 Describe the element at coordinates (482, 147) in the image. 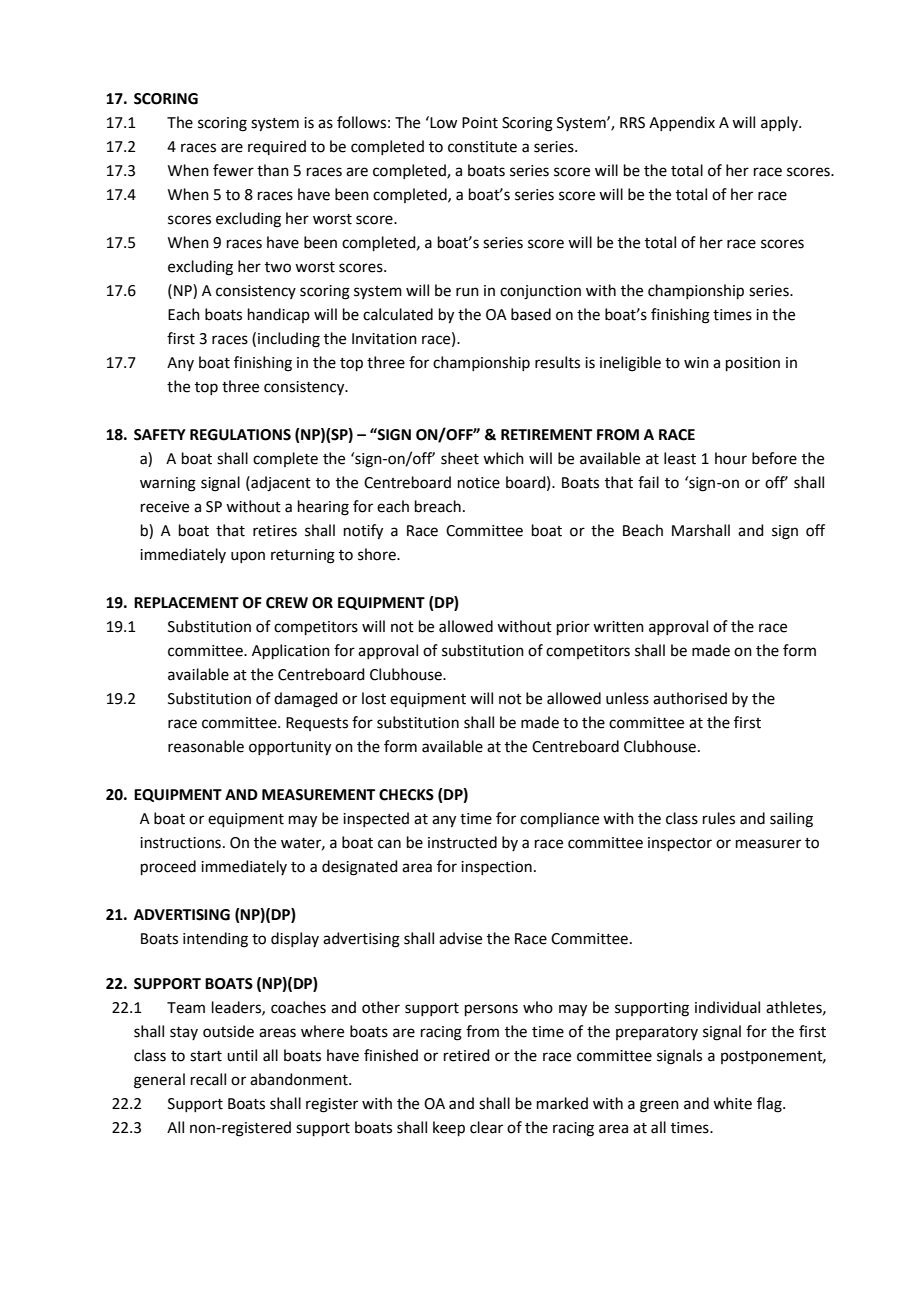

I see `constitute` at that location.
